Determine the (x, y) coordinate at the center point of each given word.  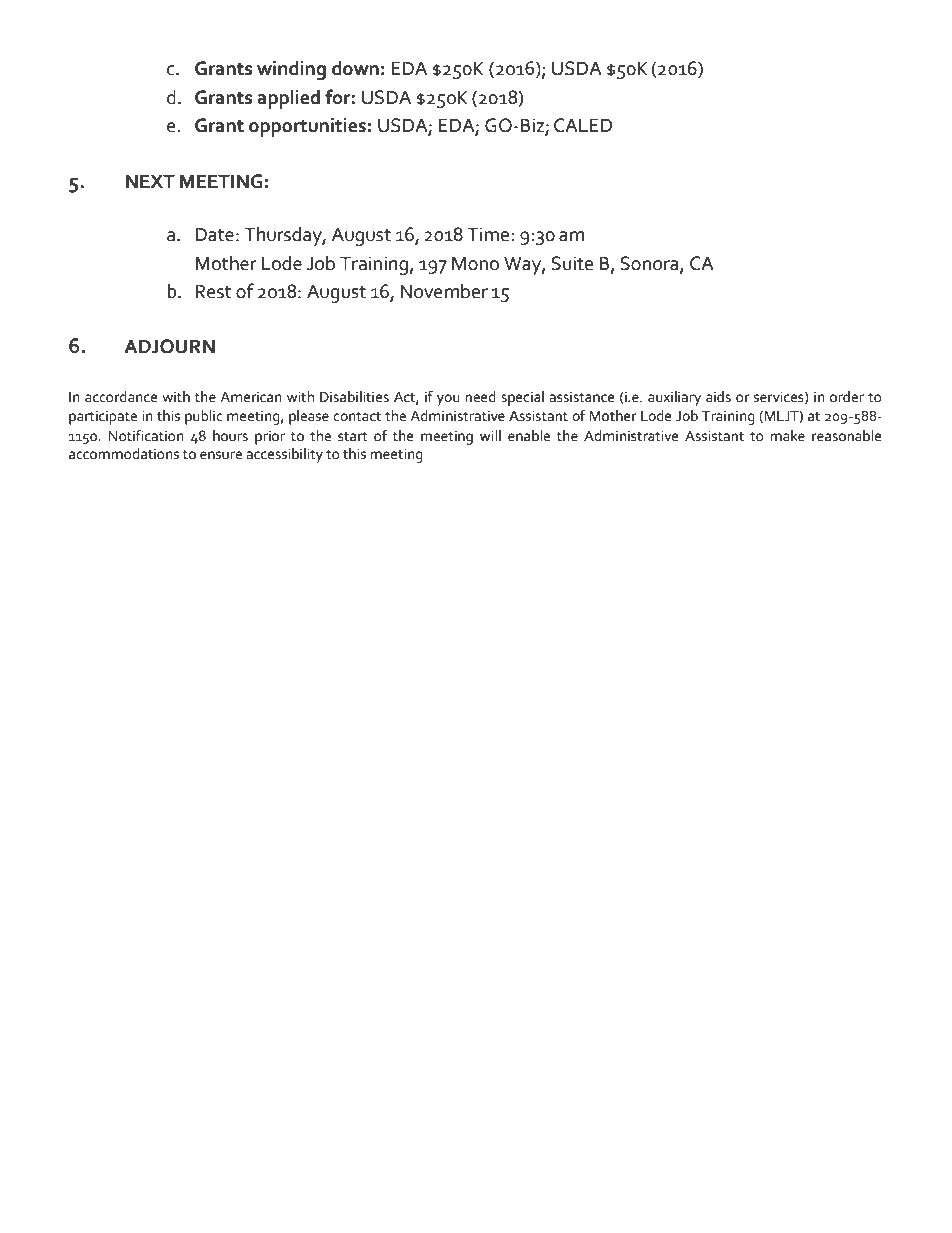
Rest (213, 291)
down (355, 68)
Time (489, 234)
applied (289, 99)
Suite (572, 263)
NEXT (150, 181)
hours (230, 436)
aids (718, 397)
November (444, 291)
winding (291, 70)
